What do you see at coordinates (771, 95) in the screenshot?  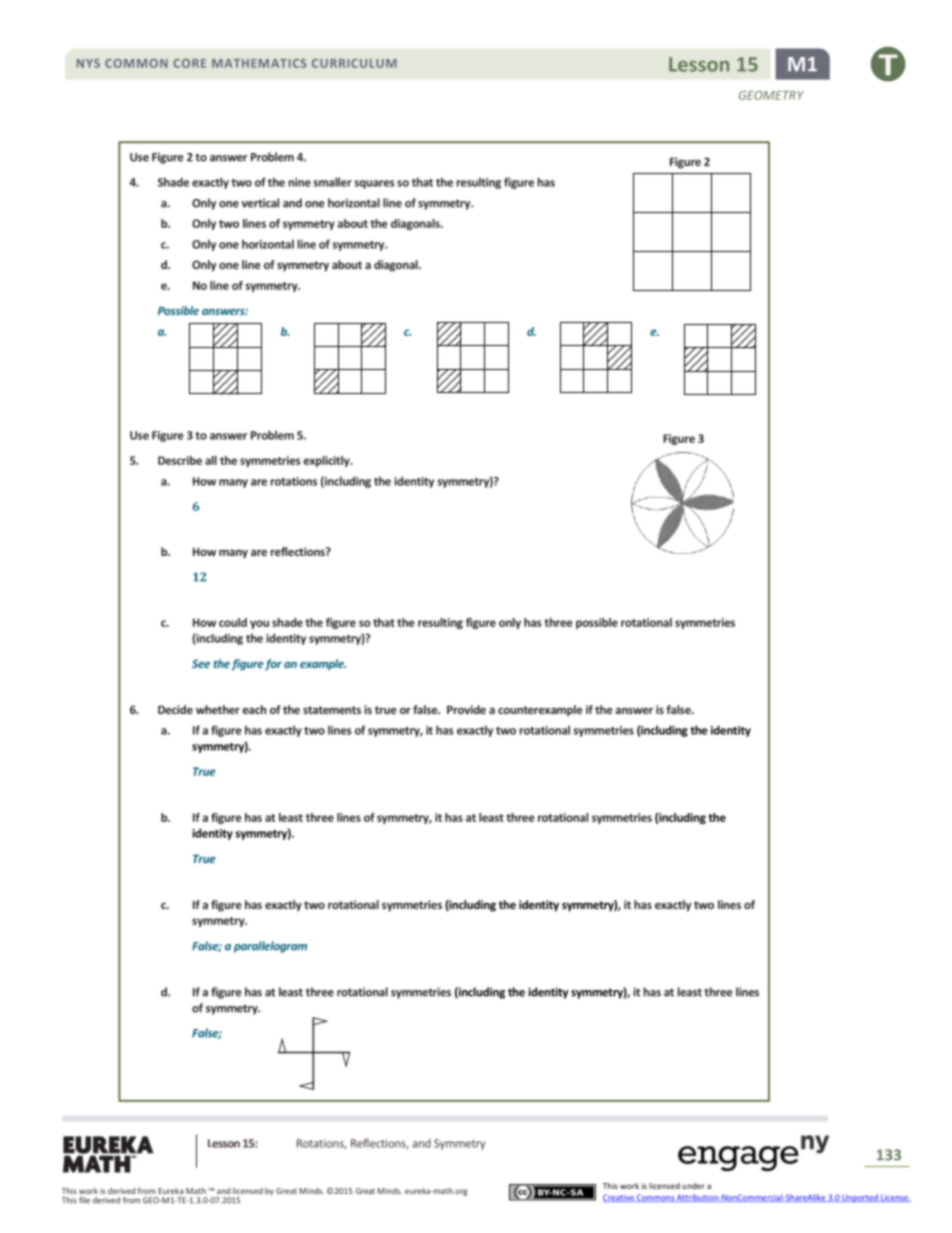 I see `GEOMETRY` at bounding box center [771, 95].
